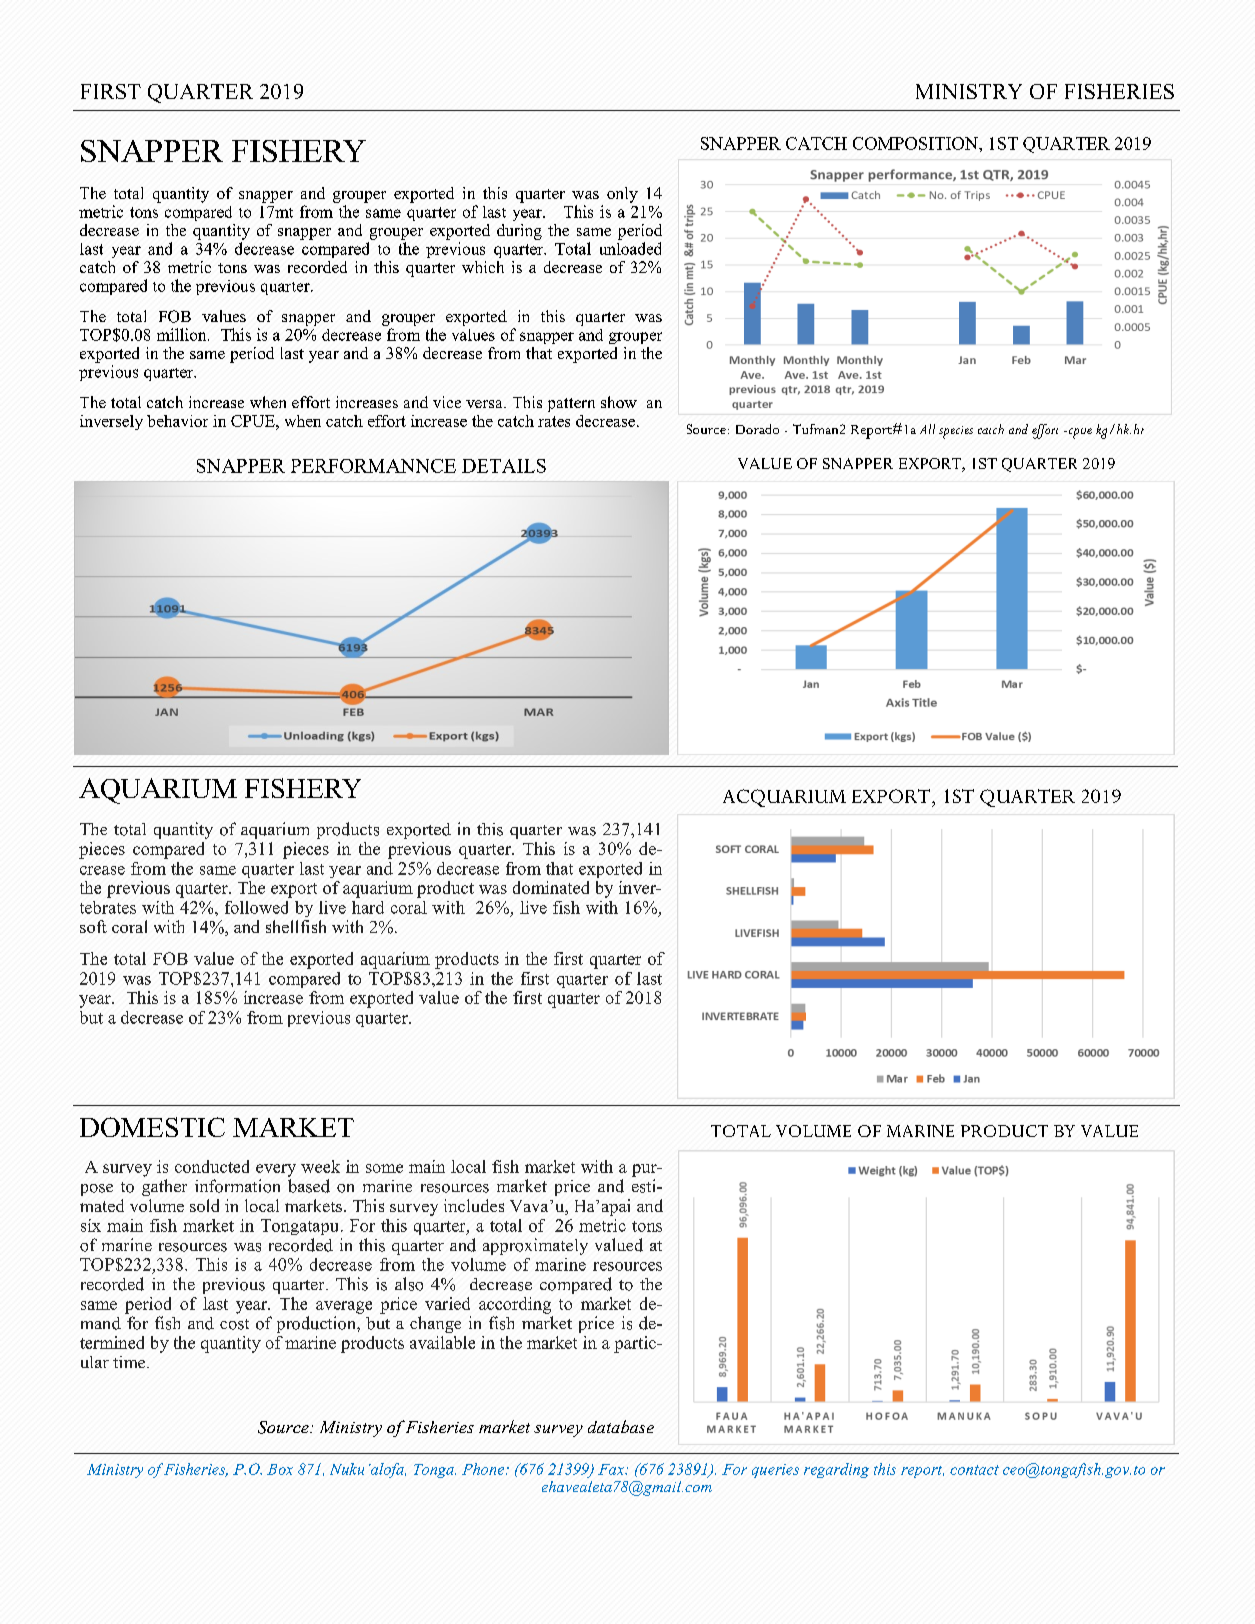 This screenshot has width=1255, height=1624. Describe the element at coordinates (916, 143) in the screenshot. I see `COMPOSITION` at that location.
